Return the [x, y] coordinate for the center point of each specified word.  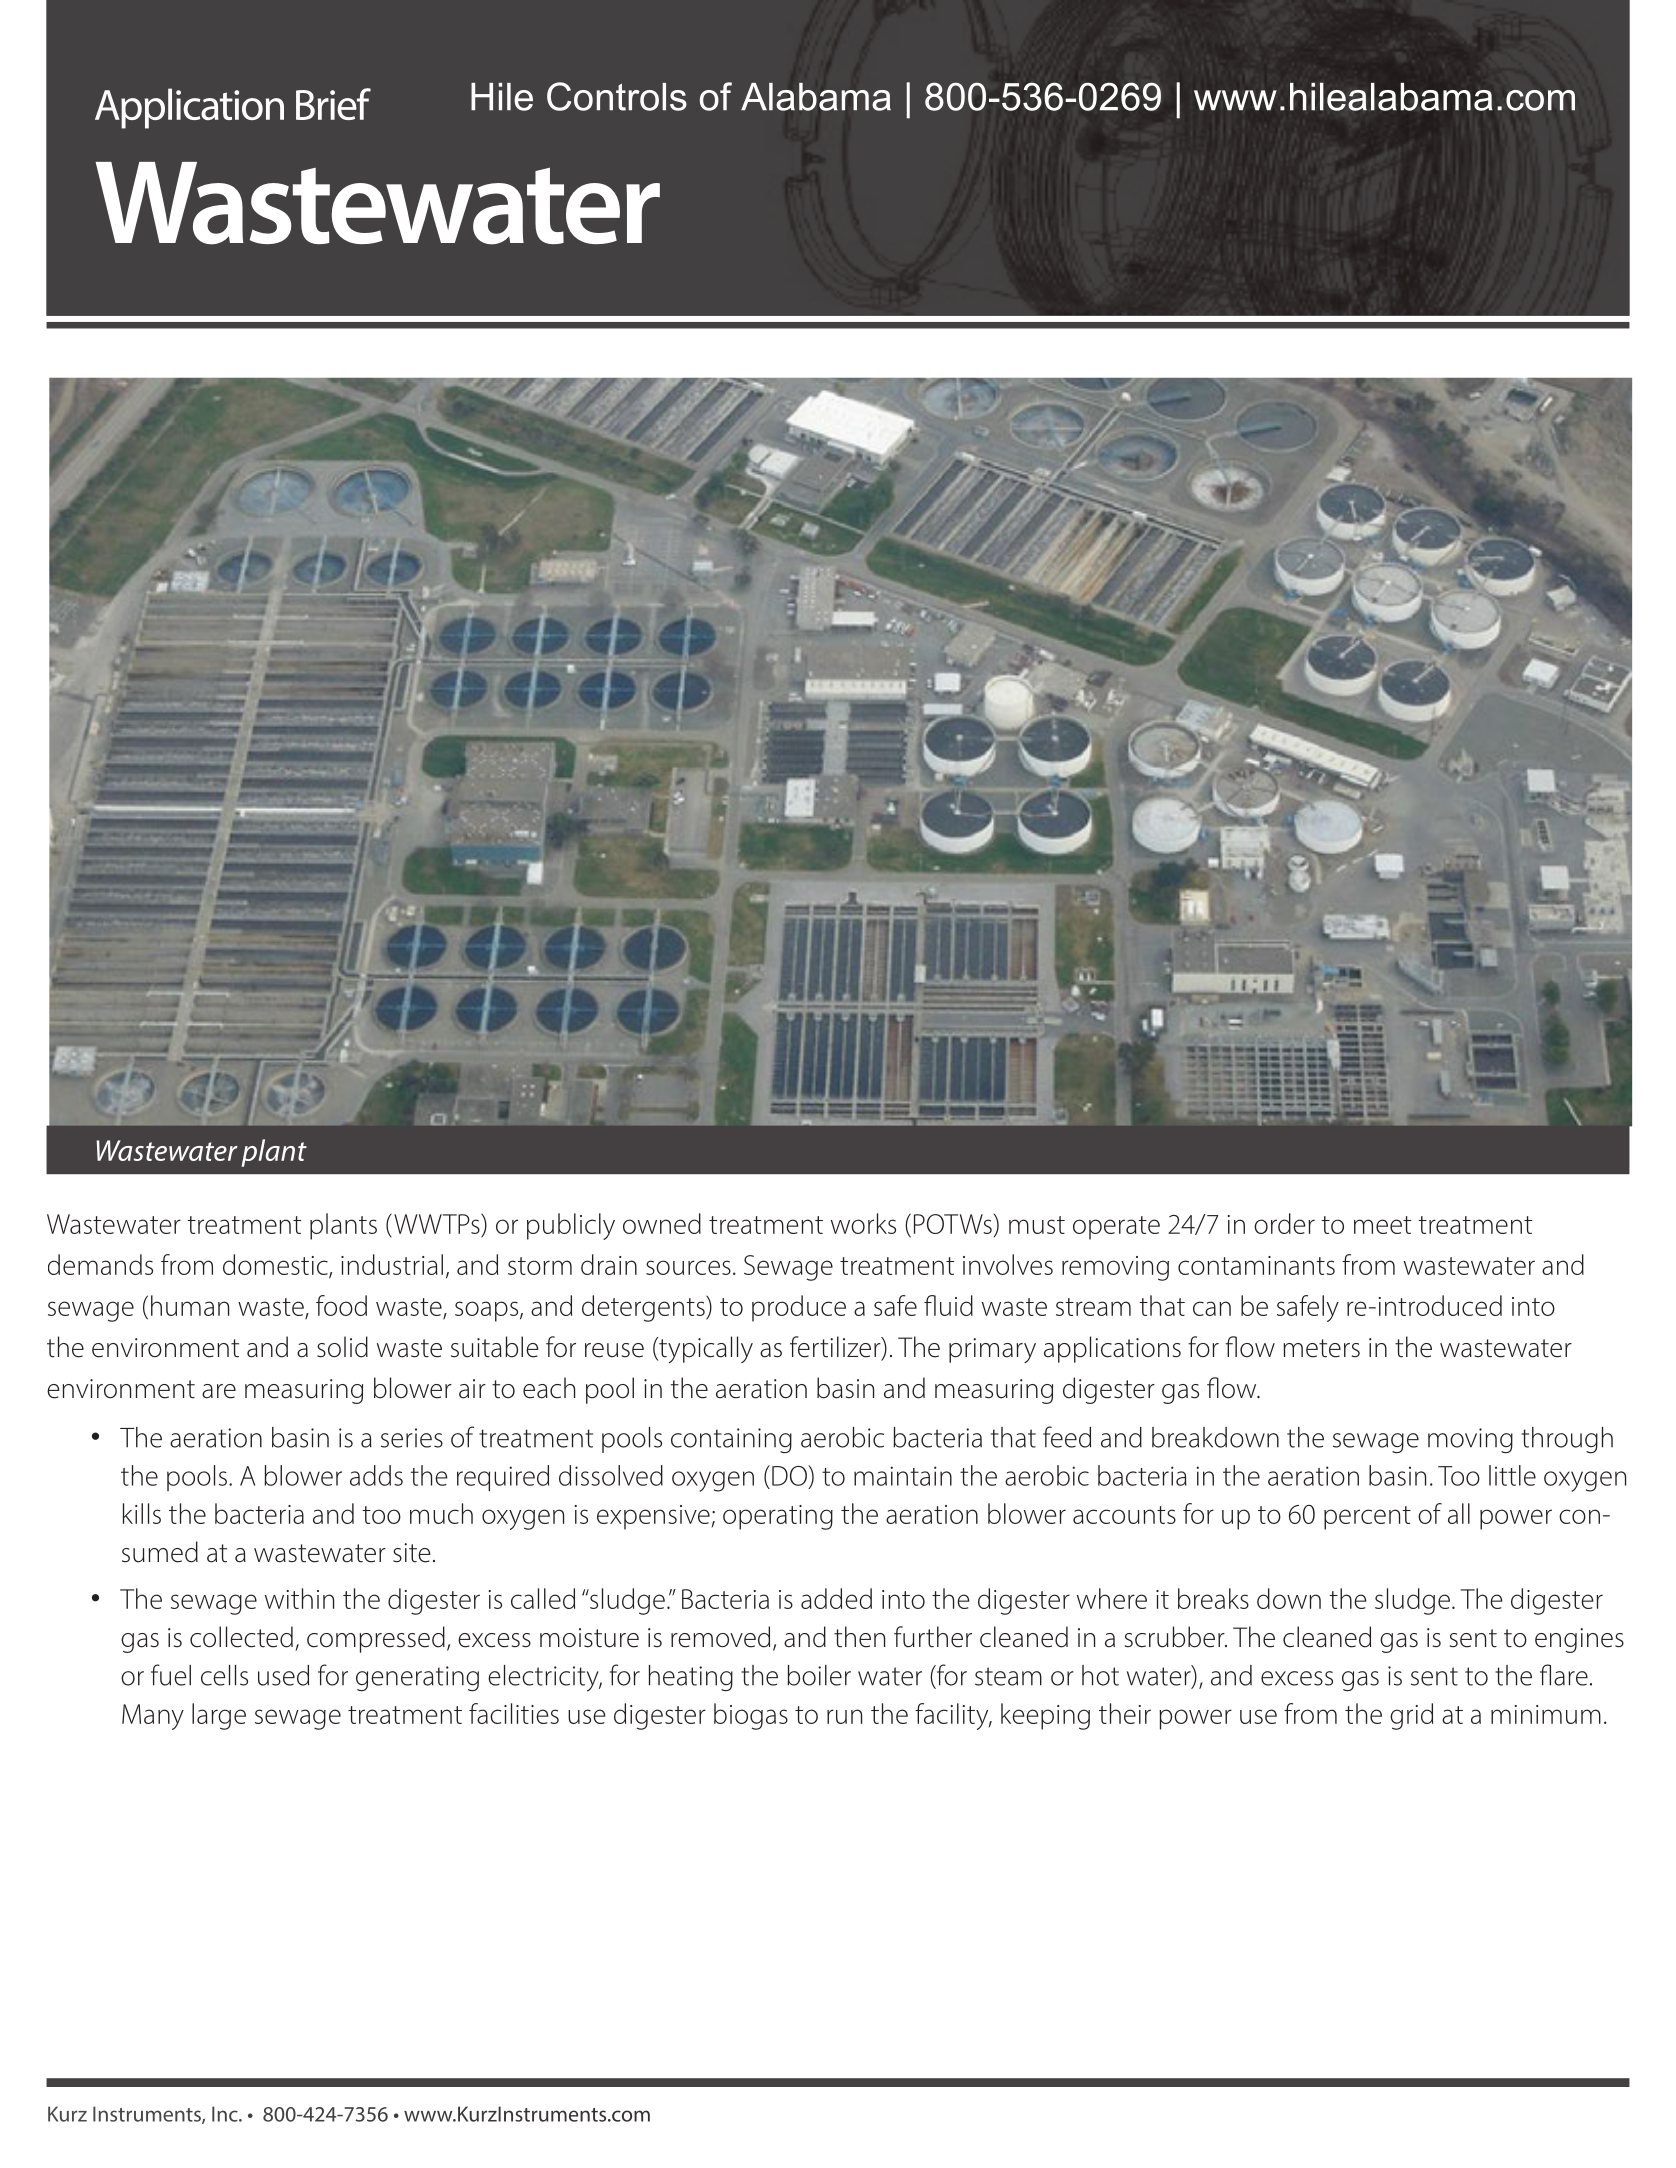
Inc [226, 2114]
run [844, 1716]
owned [662, 1223]
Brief [333, 104]
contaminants [1256, 1265]
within [299, 1598]
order [1284, 1223]
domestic [276, 1265]
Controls [617, 96]
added [836, 1598]
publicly [571, 1226]
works [863, 1223]
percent [1367, 1518]
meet [1382, 1225]
